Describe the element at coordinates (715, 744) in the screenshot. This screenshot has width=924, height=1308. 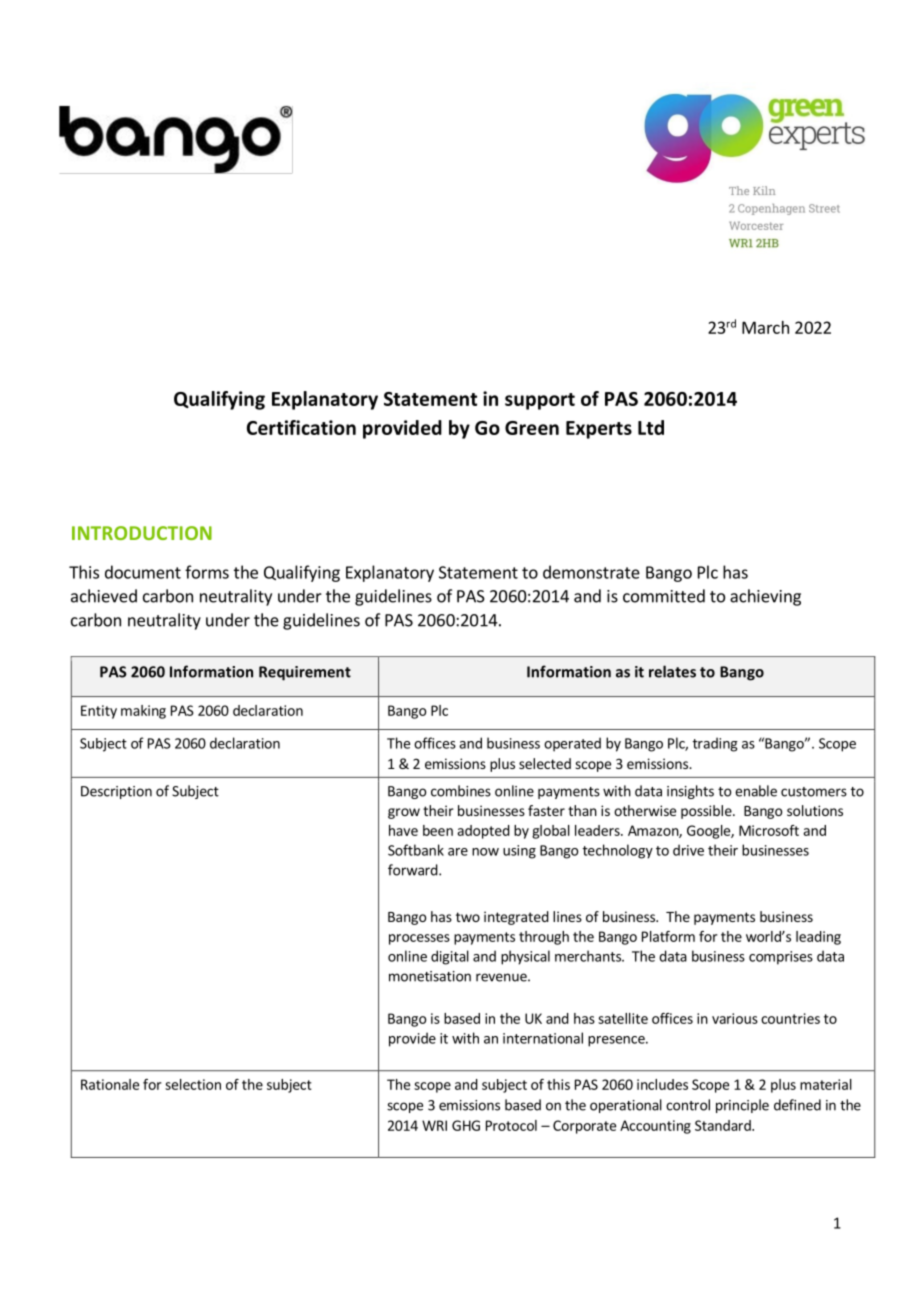
I see `trading` at that location.
